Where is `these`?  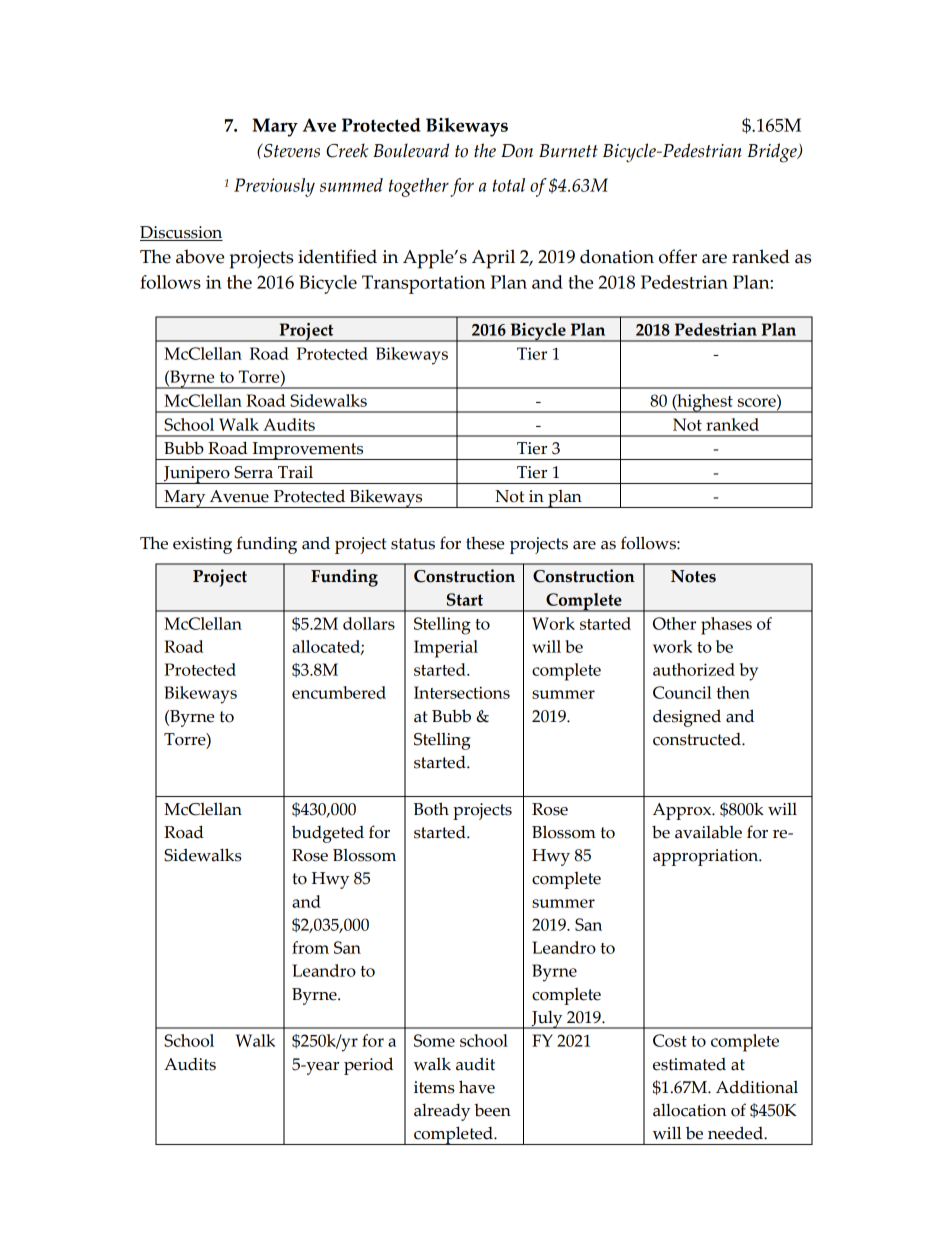 these is located at coordinates (485, 543).
